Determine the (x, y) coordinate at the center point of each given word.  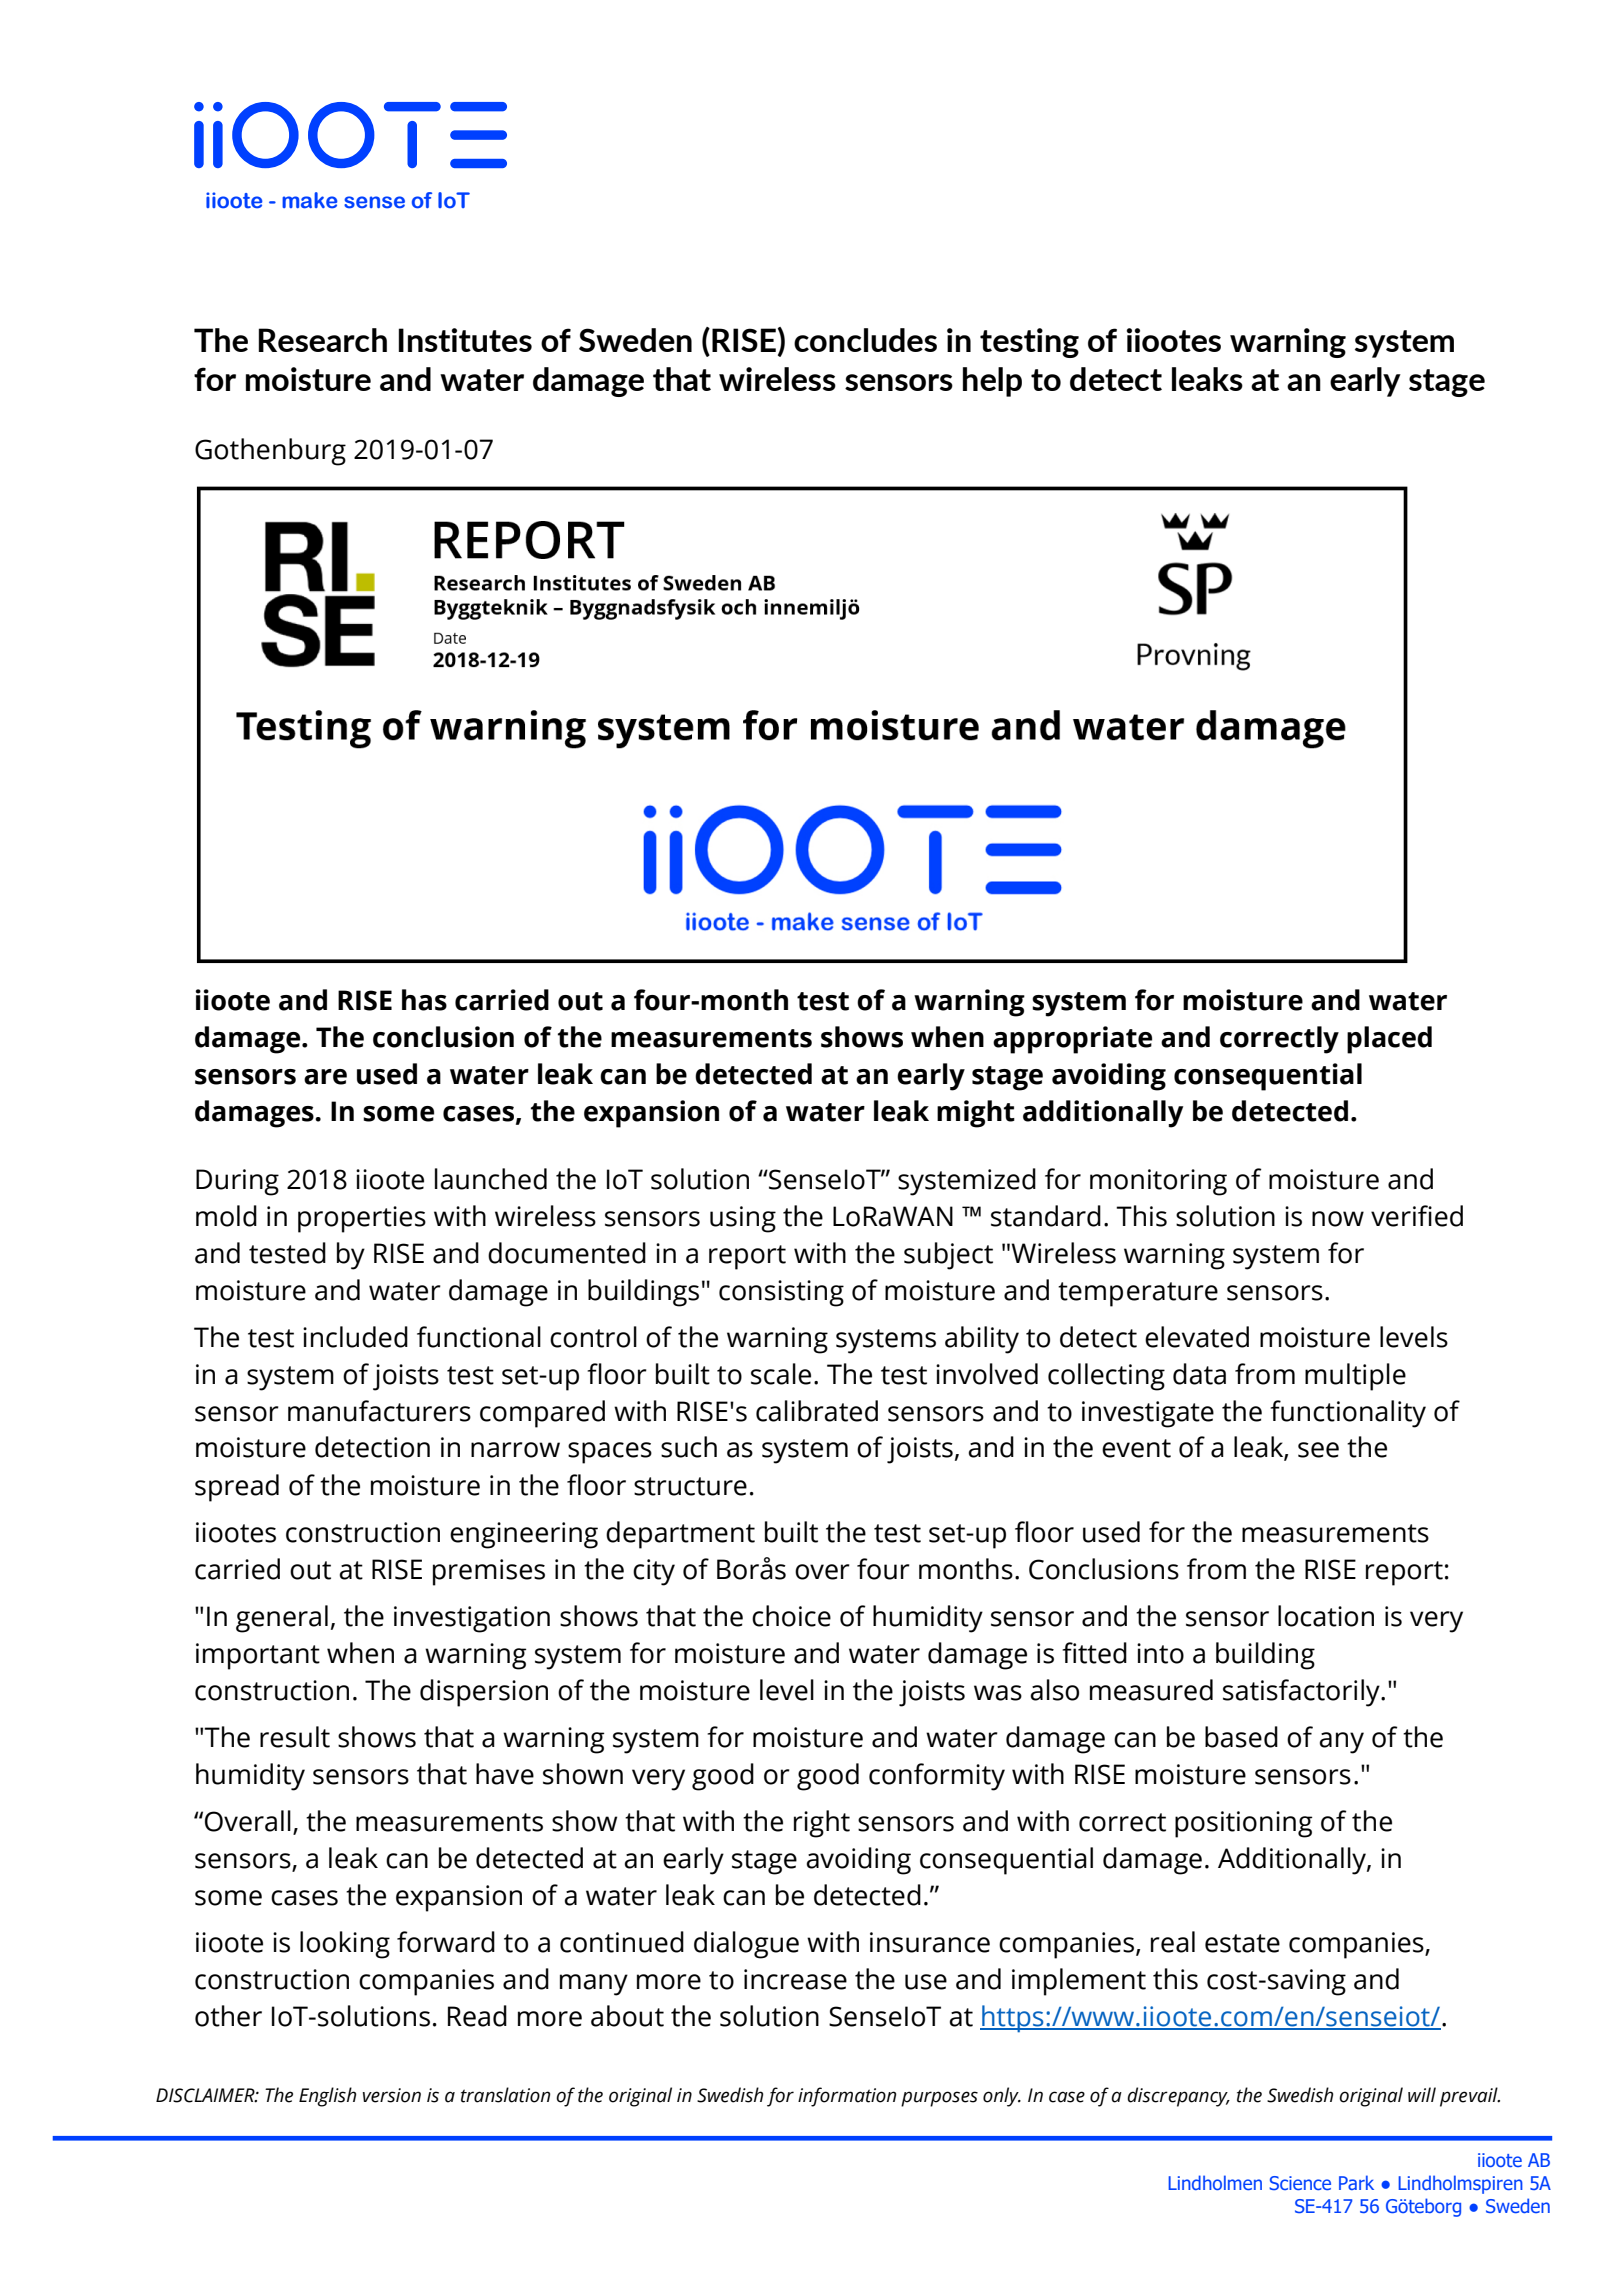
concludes (865, 340)
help (992, 382)
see (1318, 1450)
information (847, 2097)
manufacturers (379, 1411)
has (424, 1000)
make (309, 200)
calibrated (817, 1411)
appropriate (1072, 1040)
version (392, 2095)
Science (1300, 2183)
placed (1389, 1040)
